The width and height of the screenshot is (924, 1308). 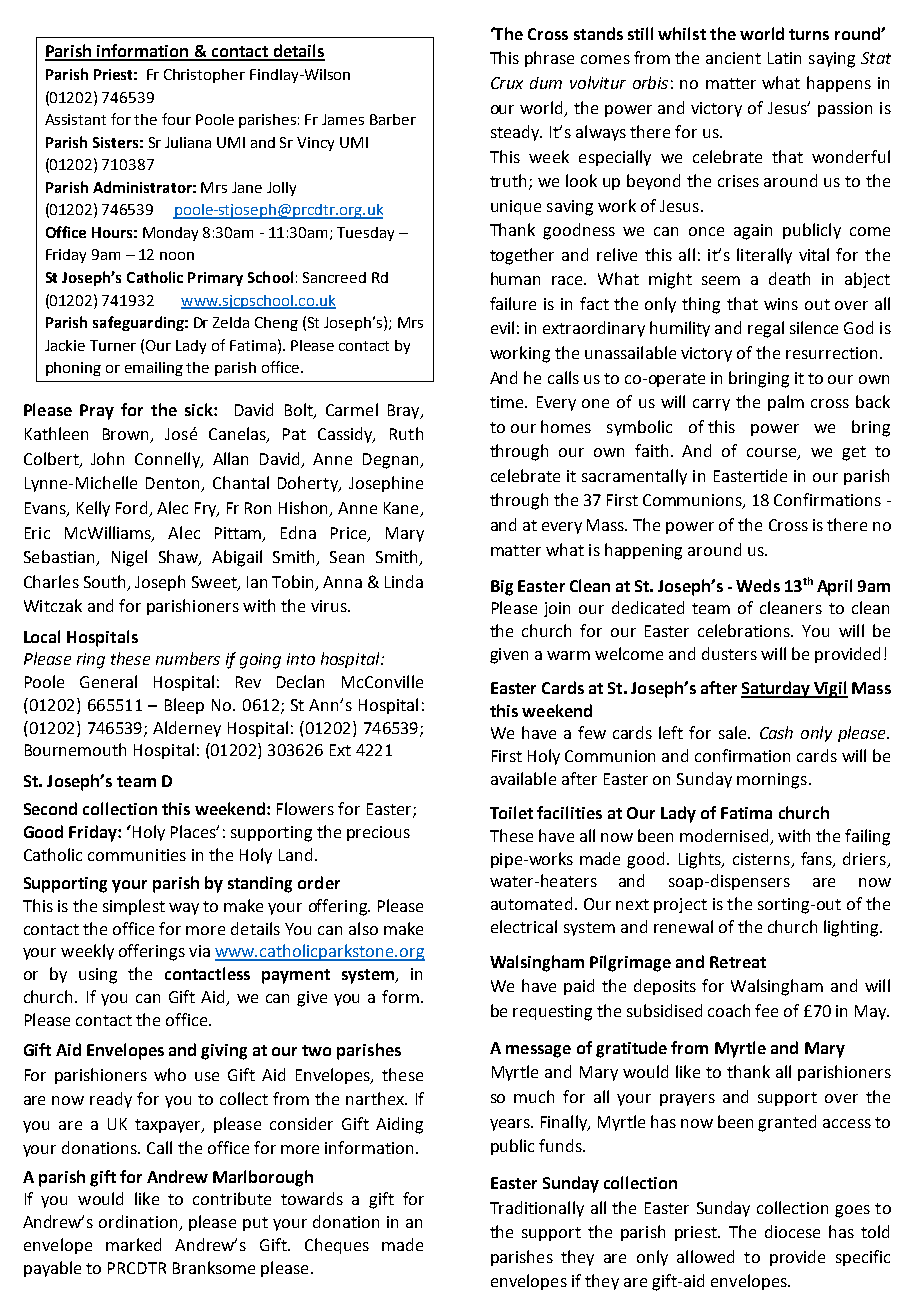 I want to click on Christopher, so click(x=204, y=76).
